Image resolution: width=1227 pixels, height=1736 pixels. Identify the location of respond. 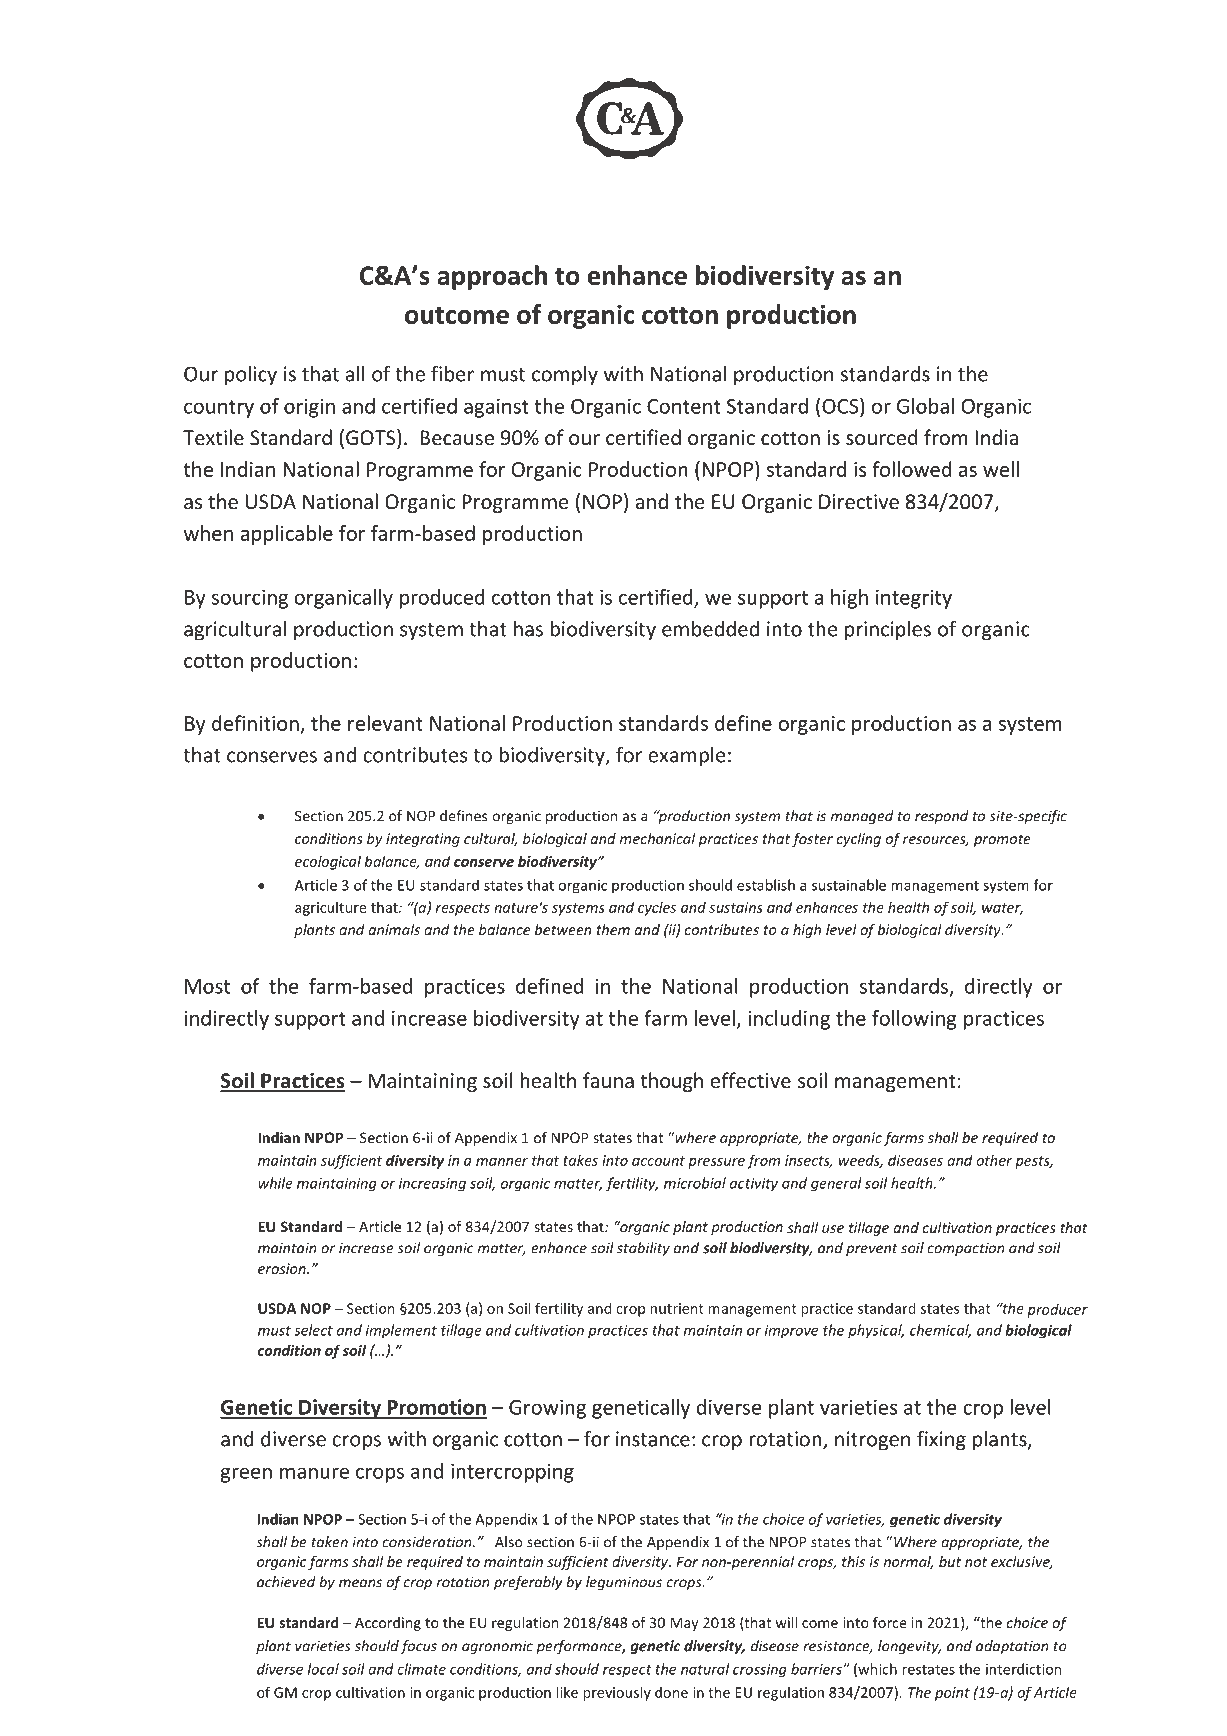
(942, 817).
